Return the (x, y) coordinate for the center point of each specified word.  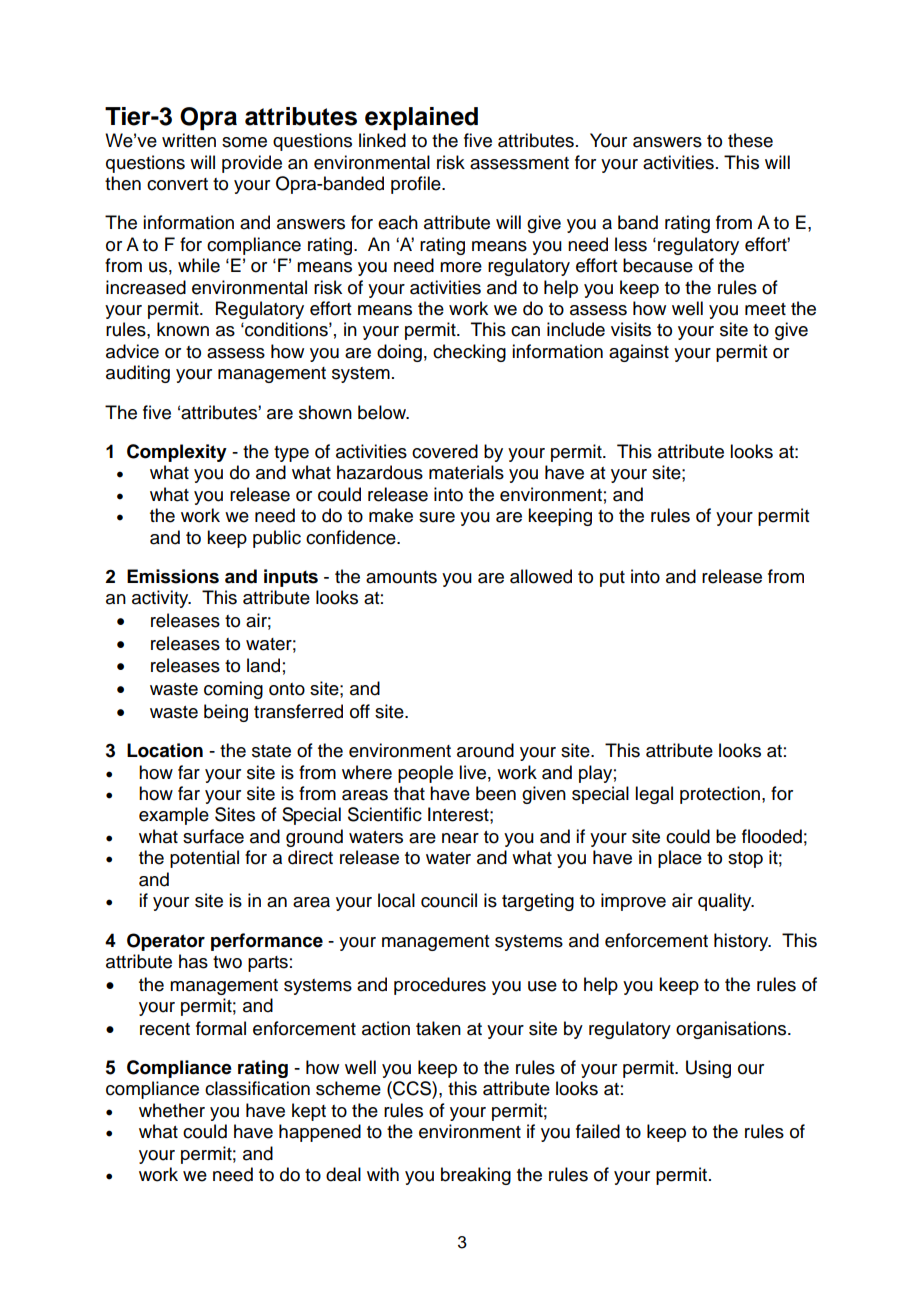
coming (233, 690)
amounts (401, 577)
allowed (541, 576)
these (750, 140)
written (189, 140)
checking (469, 353)
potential (204, 859)
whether (172, 1110)
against (639, 353)
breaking (476, 1176)
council (449, 900)
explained (421, 118)
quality (726, 902)
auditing (138, 374)
